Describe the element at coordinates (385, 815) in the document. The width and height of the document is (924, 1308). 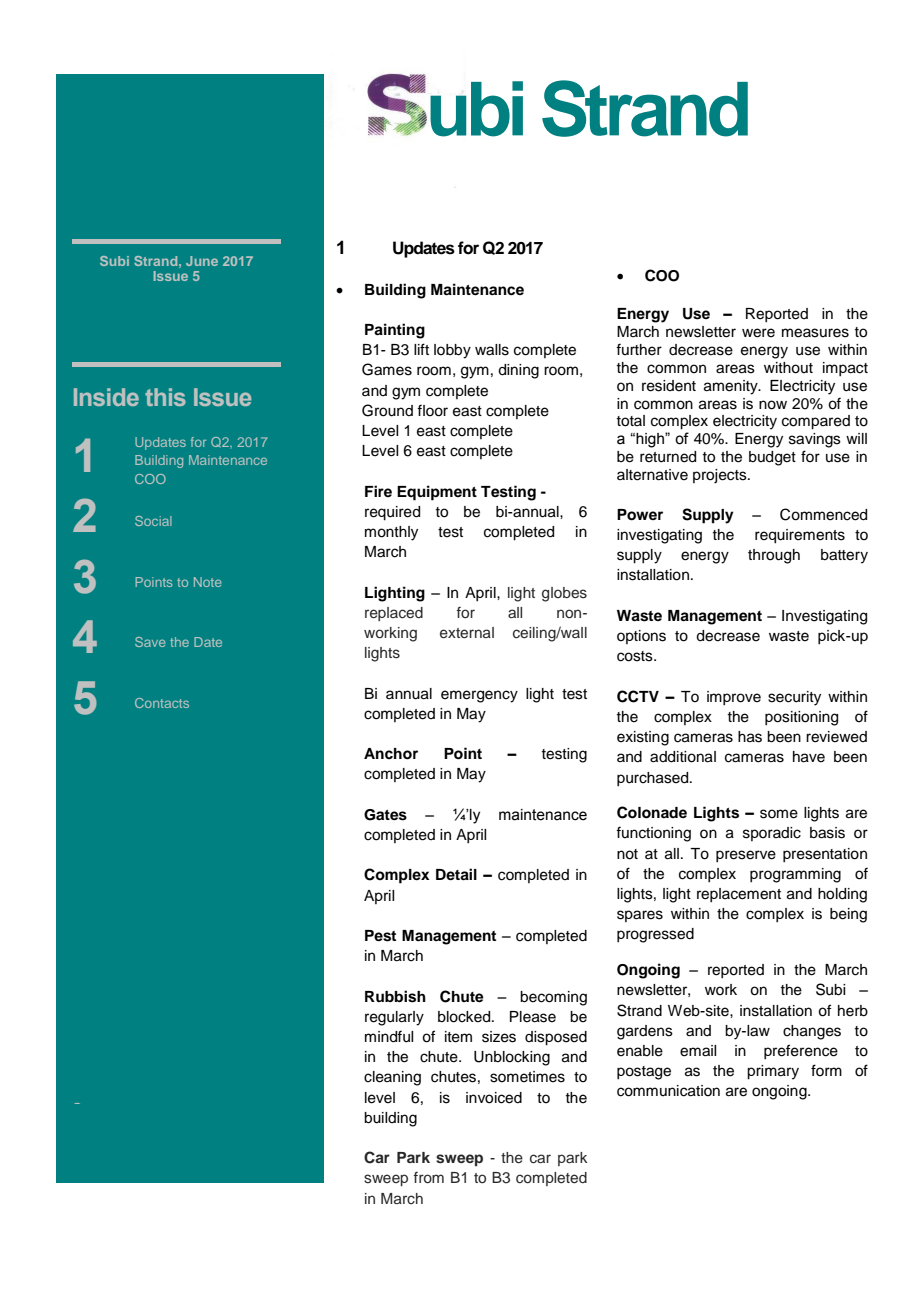
I see `Gates` at that location.
